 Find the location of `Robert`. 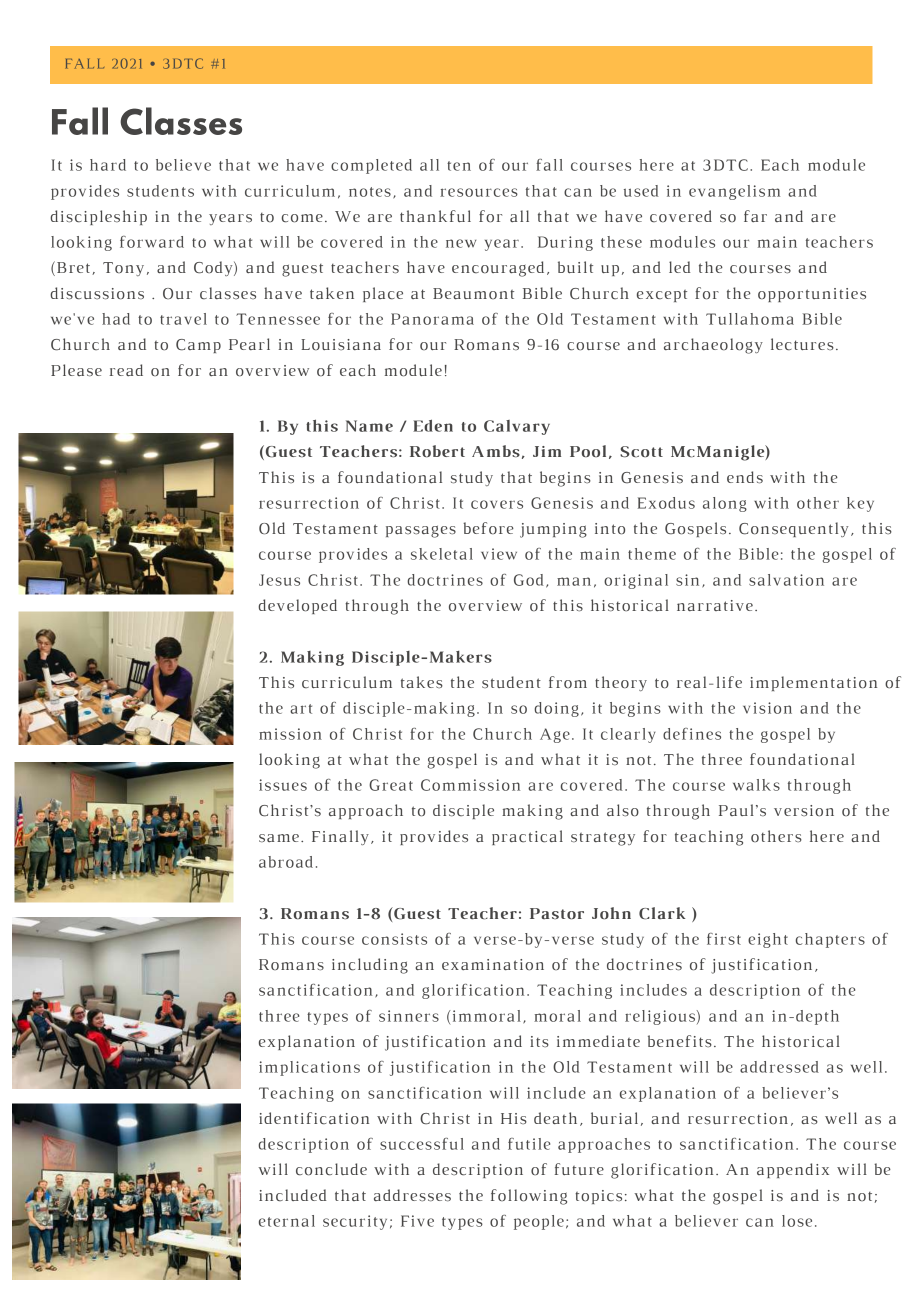

Robert is located at coordinates (437, 451).
